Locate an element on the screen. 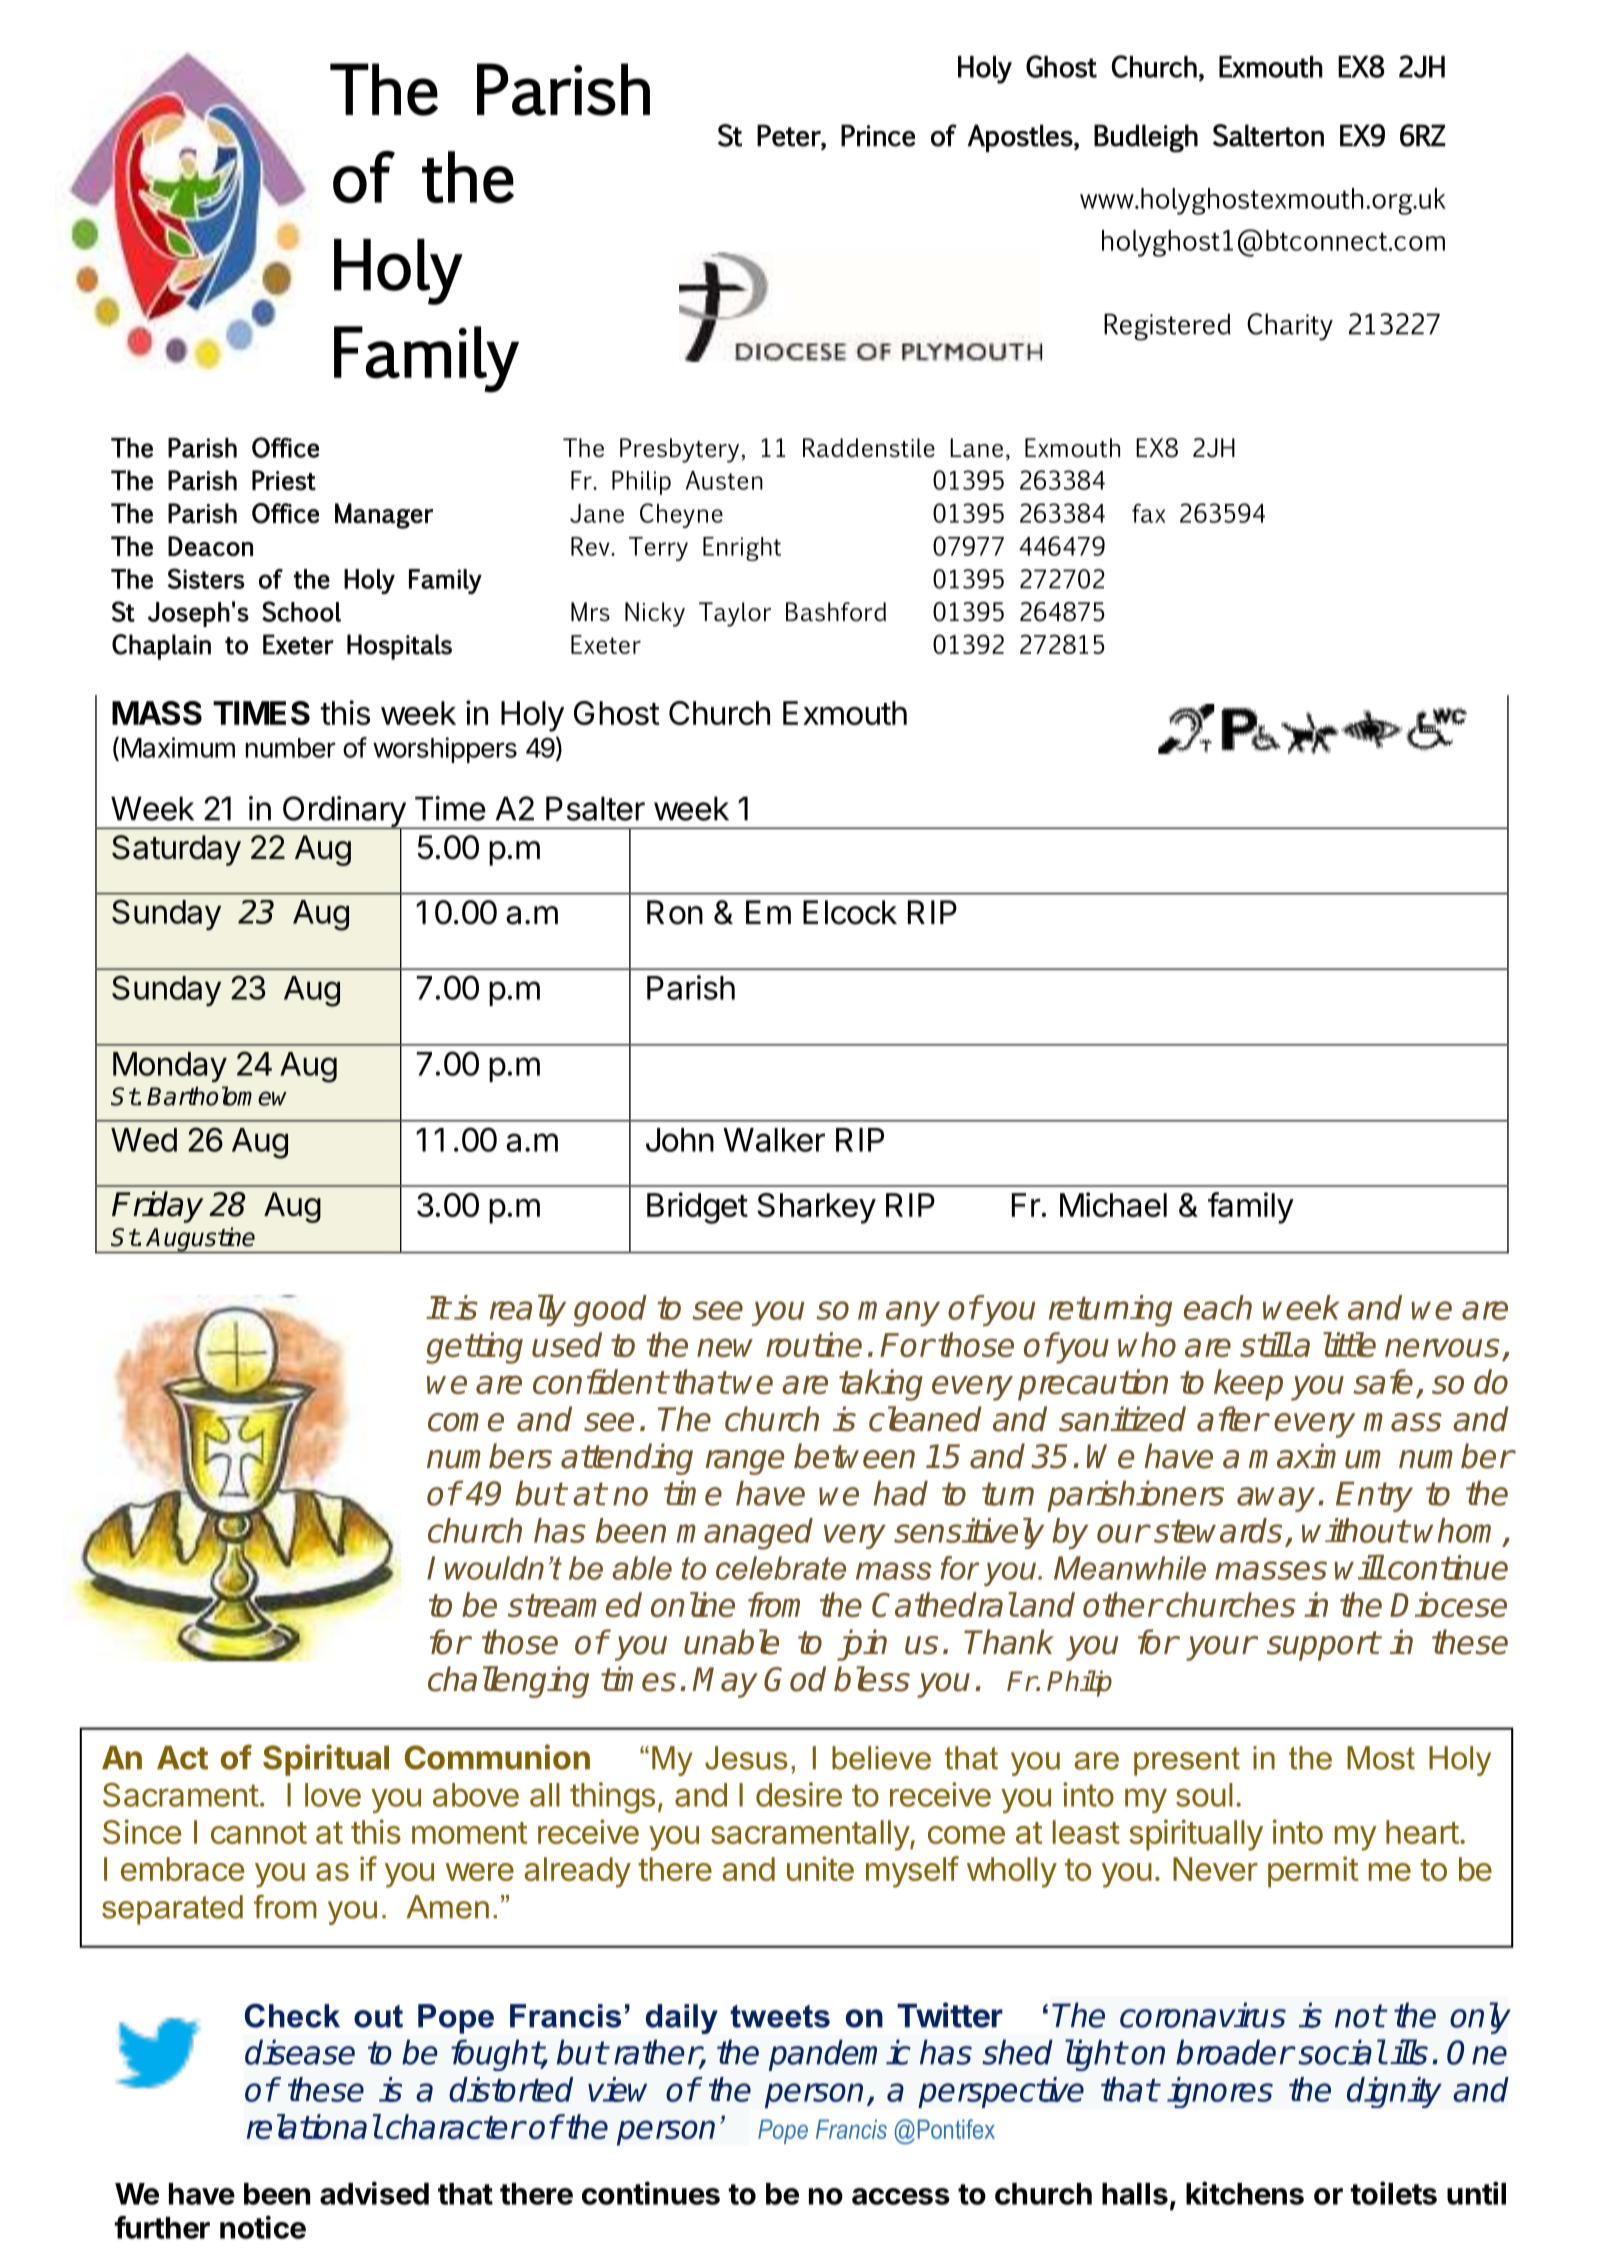  Augustine is located at coordinates (201, 1240).
